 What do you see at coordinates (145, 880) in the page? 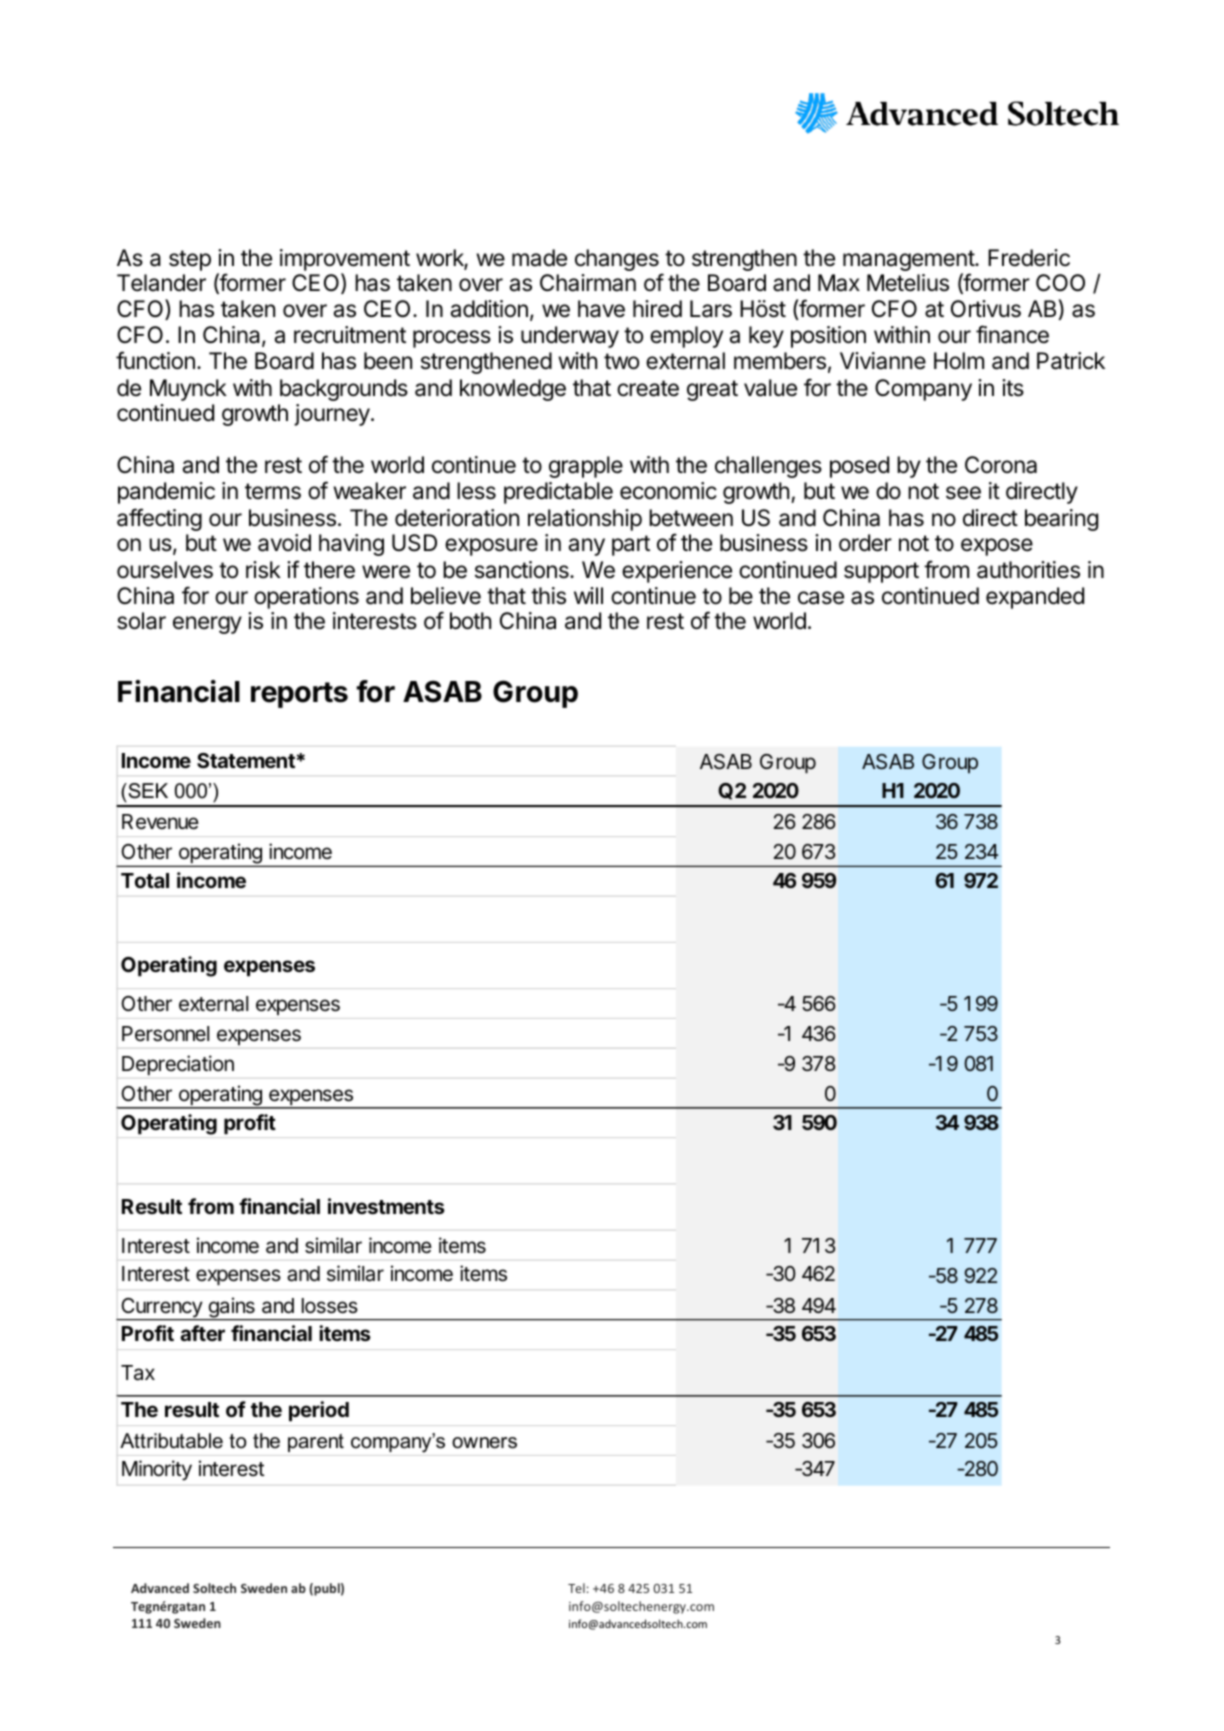
I see `Total` at bounding box center [145, 880].
